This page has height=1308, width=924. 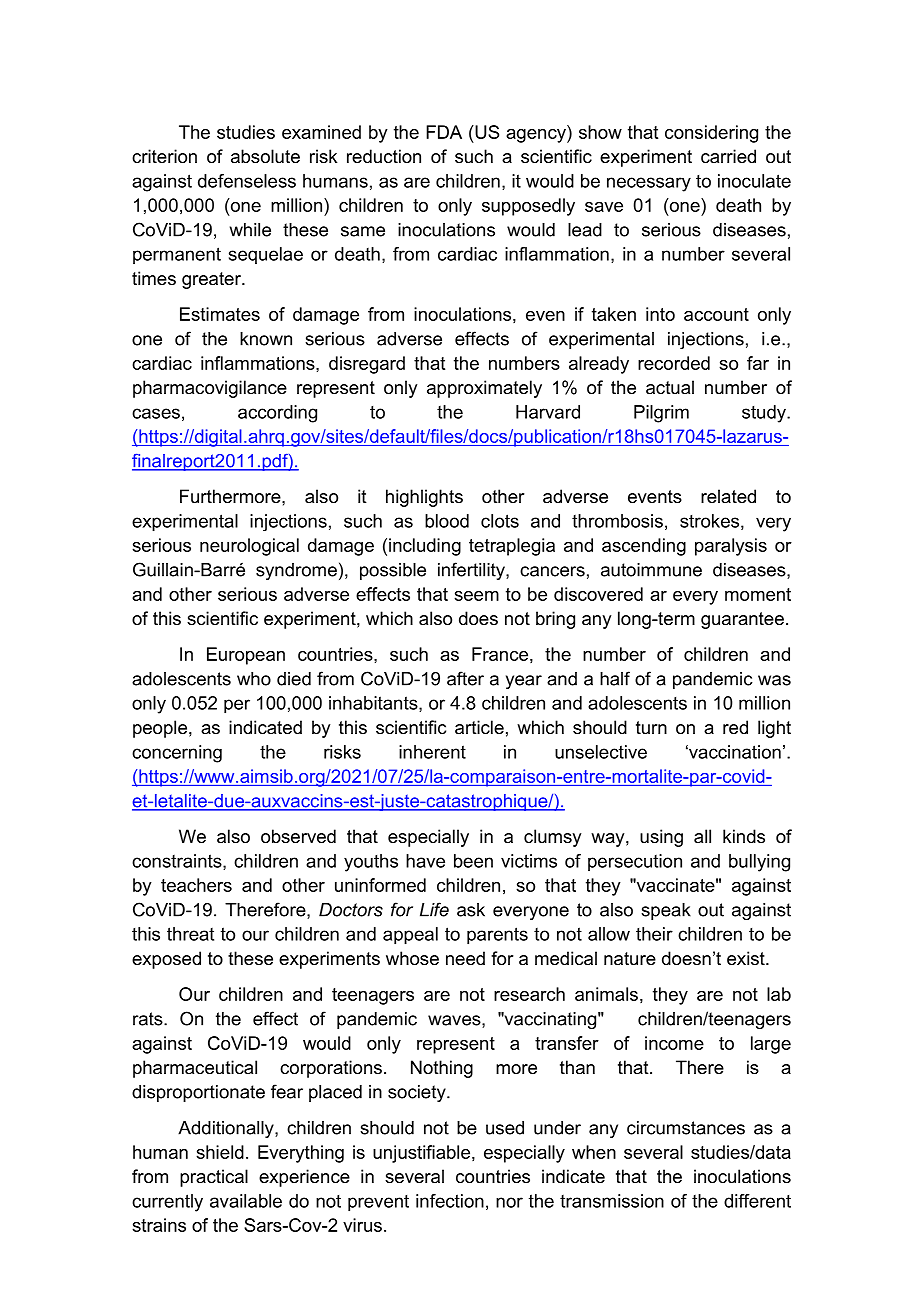 What do you see at coordinates (247, 181) in the page?
I see `defenseless` at bounding box center [247, 181].
